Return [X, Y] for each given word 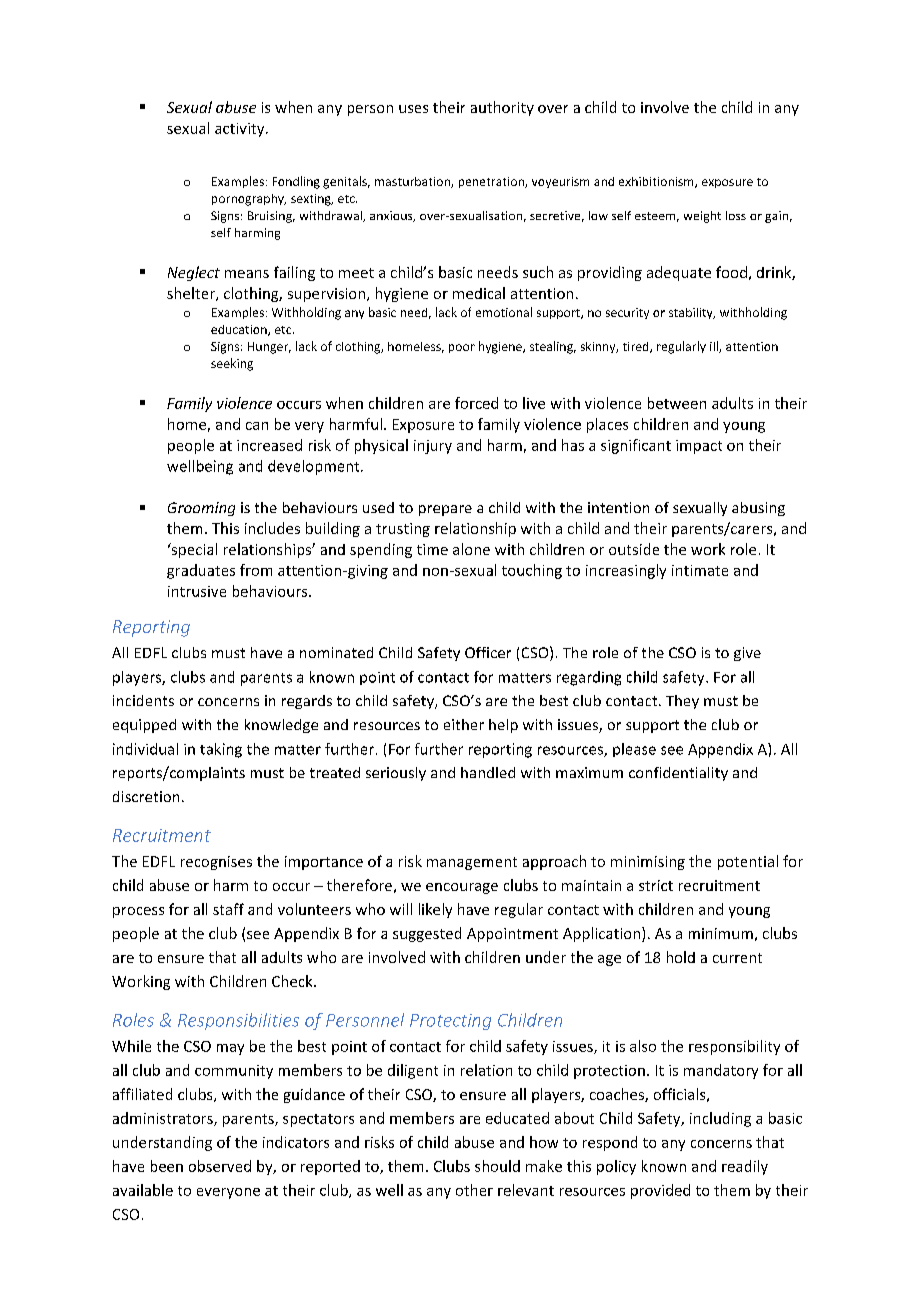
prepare [445, 510]
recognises [216, 863]
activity [241, 130]
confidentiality [678, 774]
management [472, 863]
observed [220, 1166]
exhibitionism [657, 182]
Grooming [201, 509]
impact [699, 447]
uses [413, 109]
